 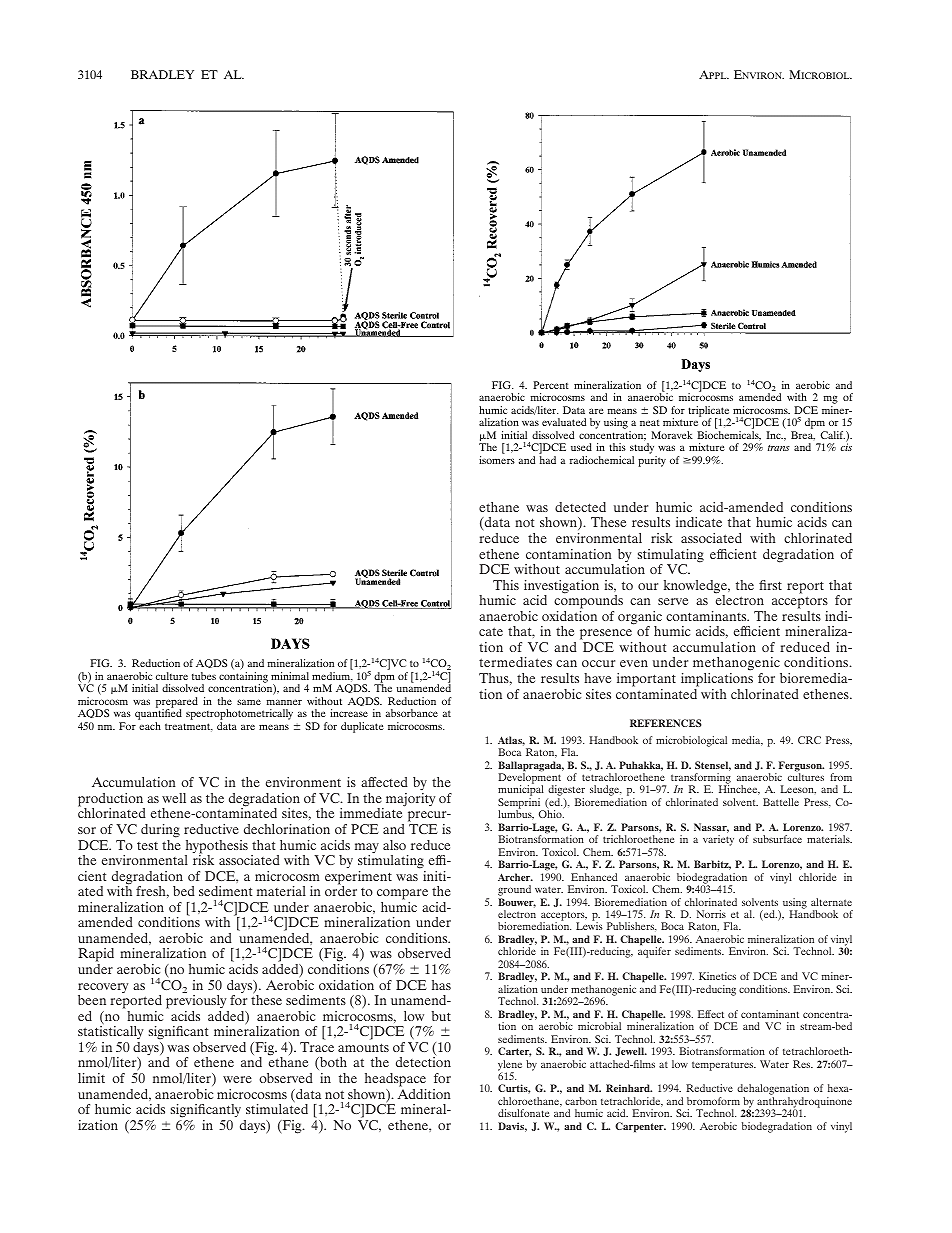 What do you see at coordinates (770, 585) in the page?
I see `first` at bounding box center [770, 585].
